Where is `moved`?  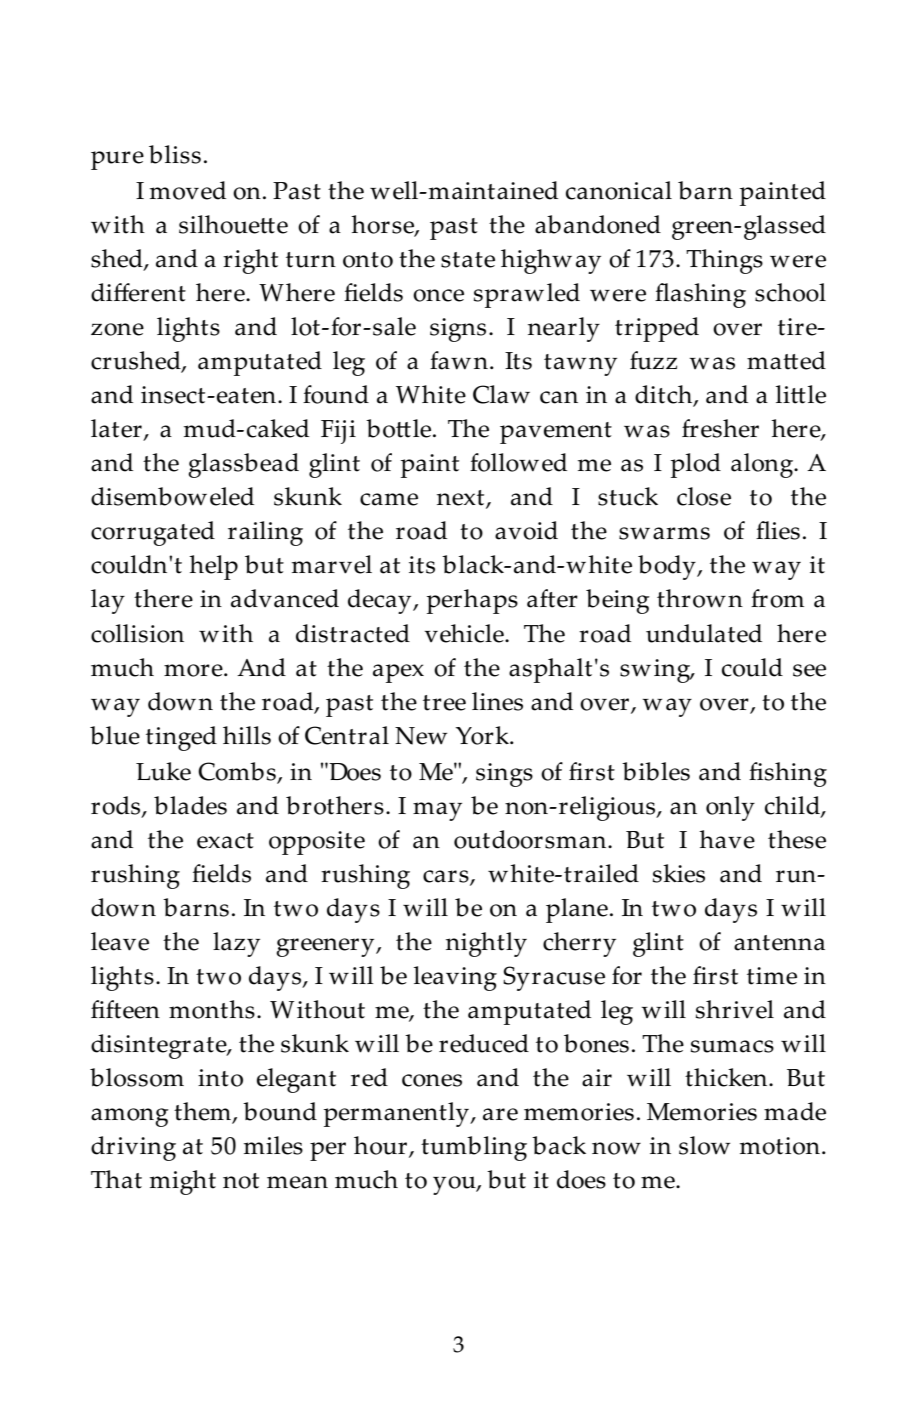
moved is located at coordinates (188, 190).
